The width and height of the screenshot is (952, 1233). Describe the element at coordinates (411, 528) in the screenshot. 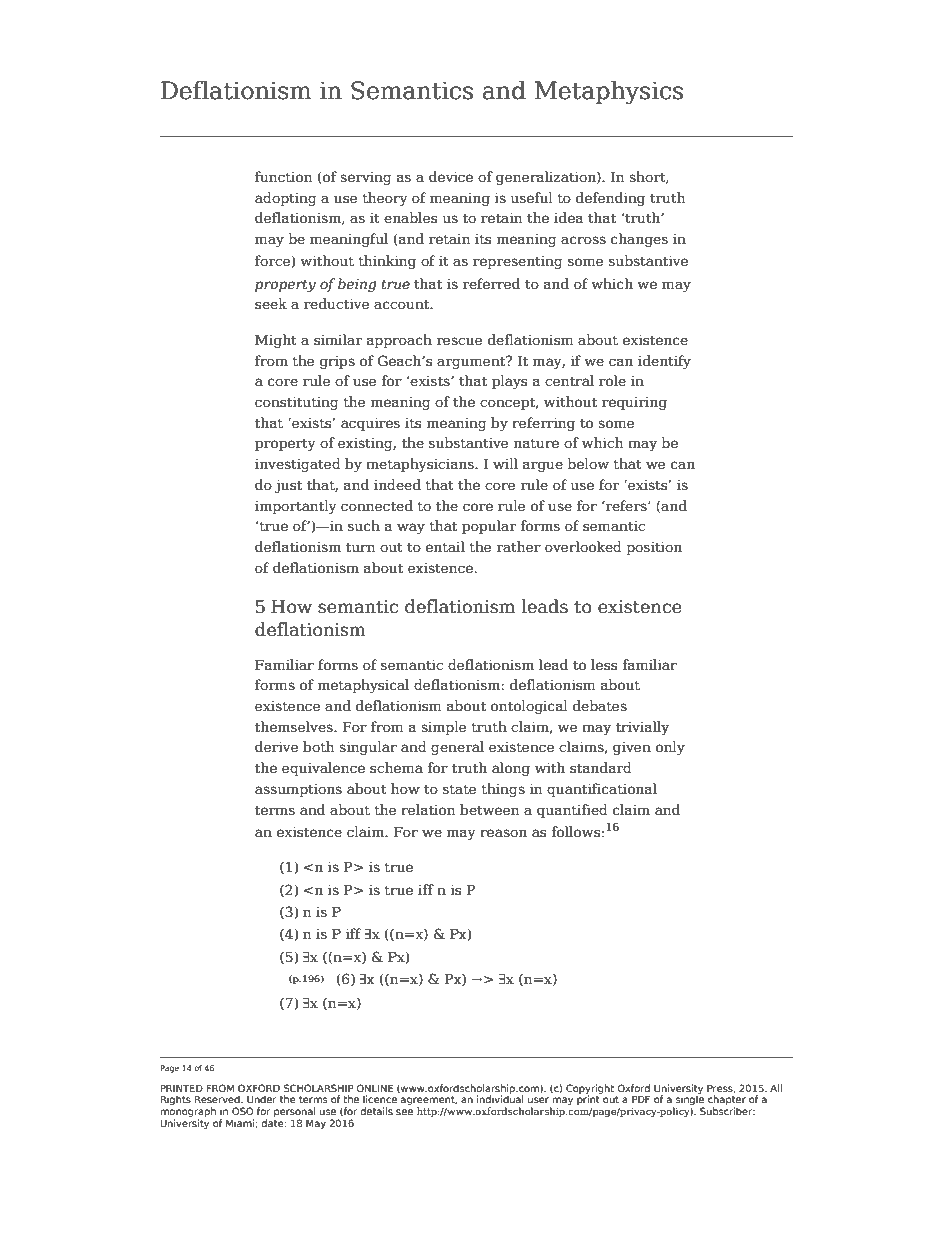

I see `way` at that location.
